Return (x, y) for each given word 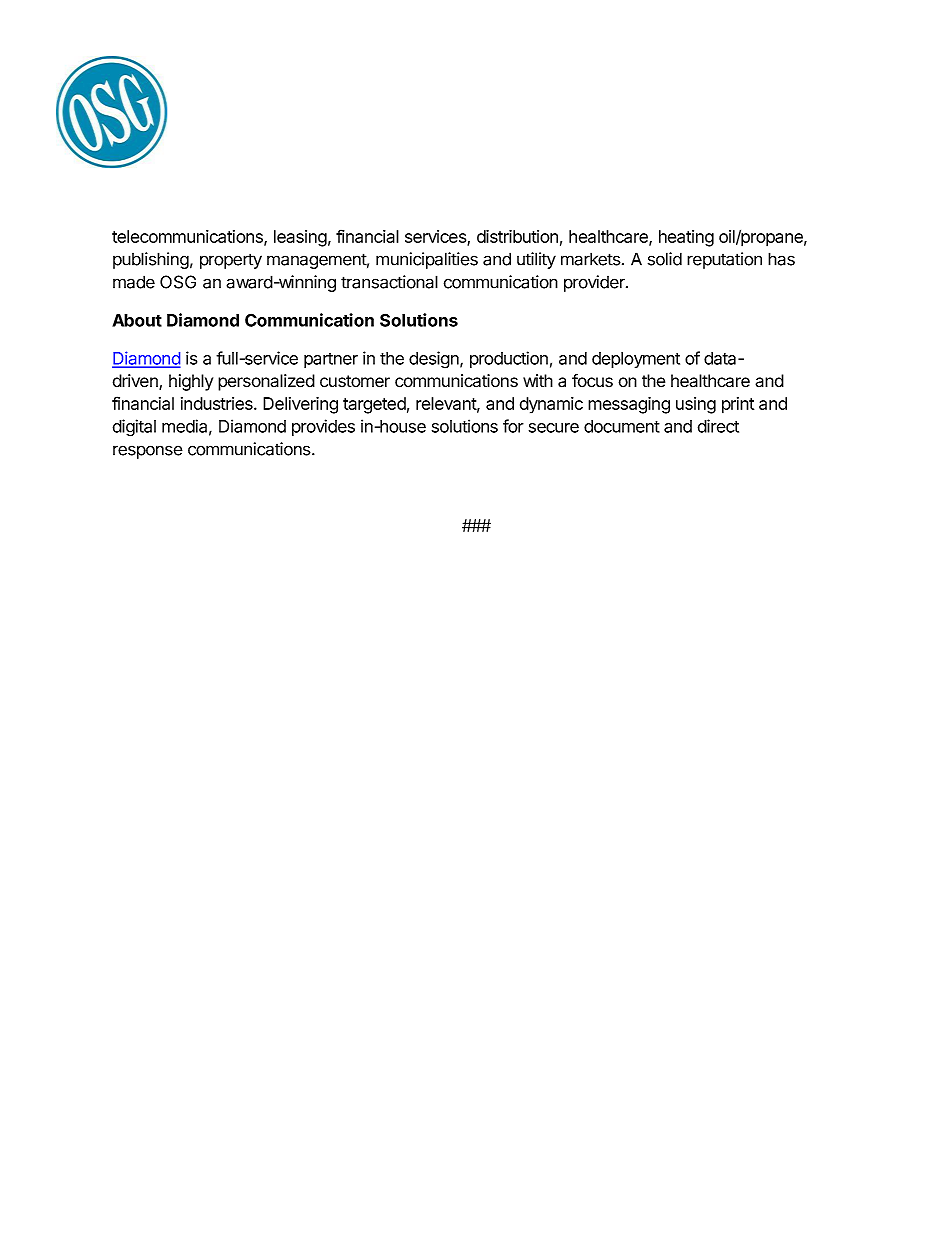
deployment (636, 360)
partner (331, 360)
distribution (517, 236)
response (148, 452)
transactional (389, 282)
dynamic (551, 405)
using (696, 405)
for (513, 426)
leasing (300, 238)
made (134, 282)
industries (218, 403)
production (509, 359)
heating (686, 238)
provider (595, 283)
